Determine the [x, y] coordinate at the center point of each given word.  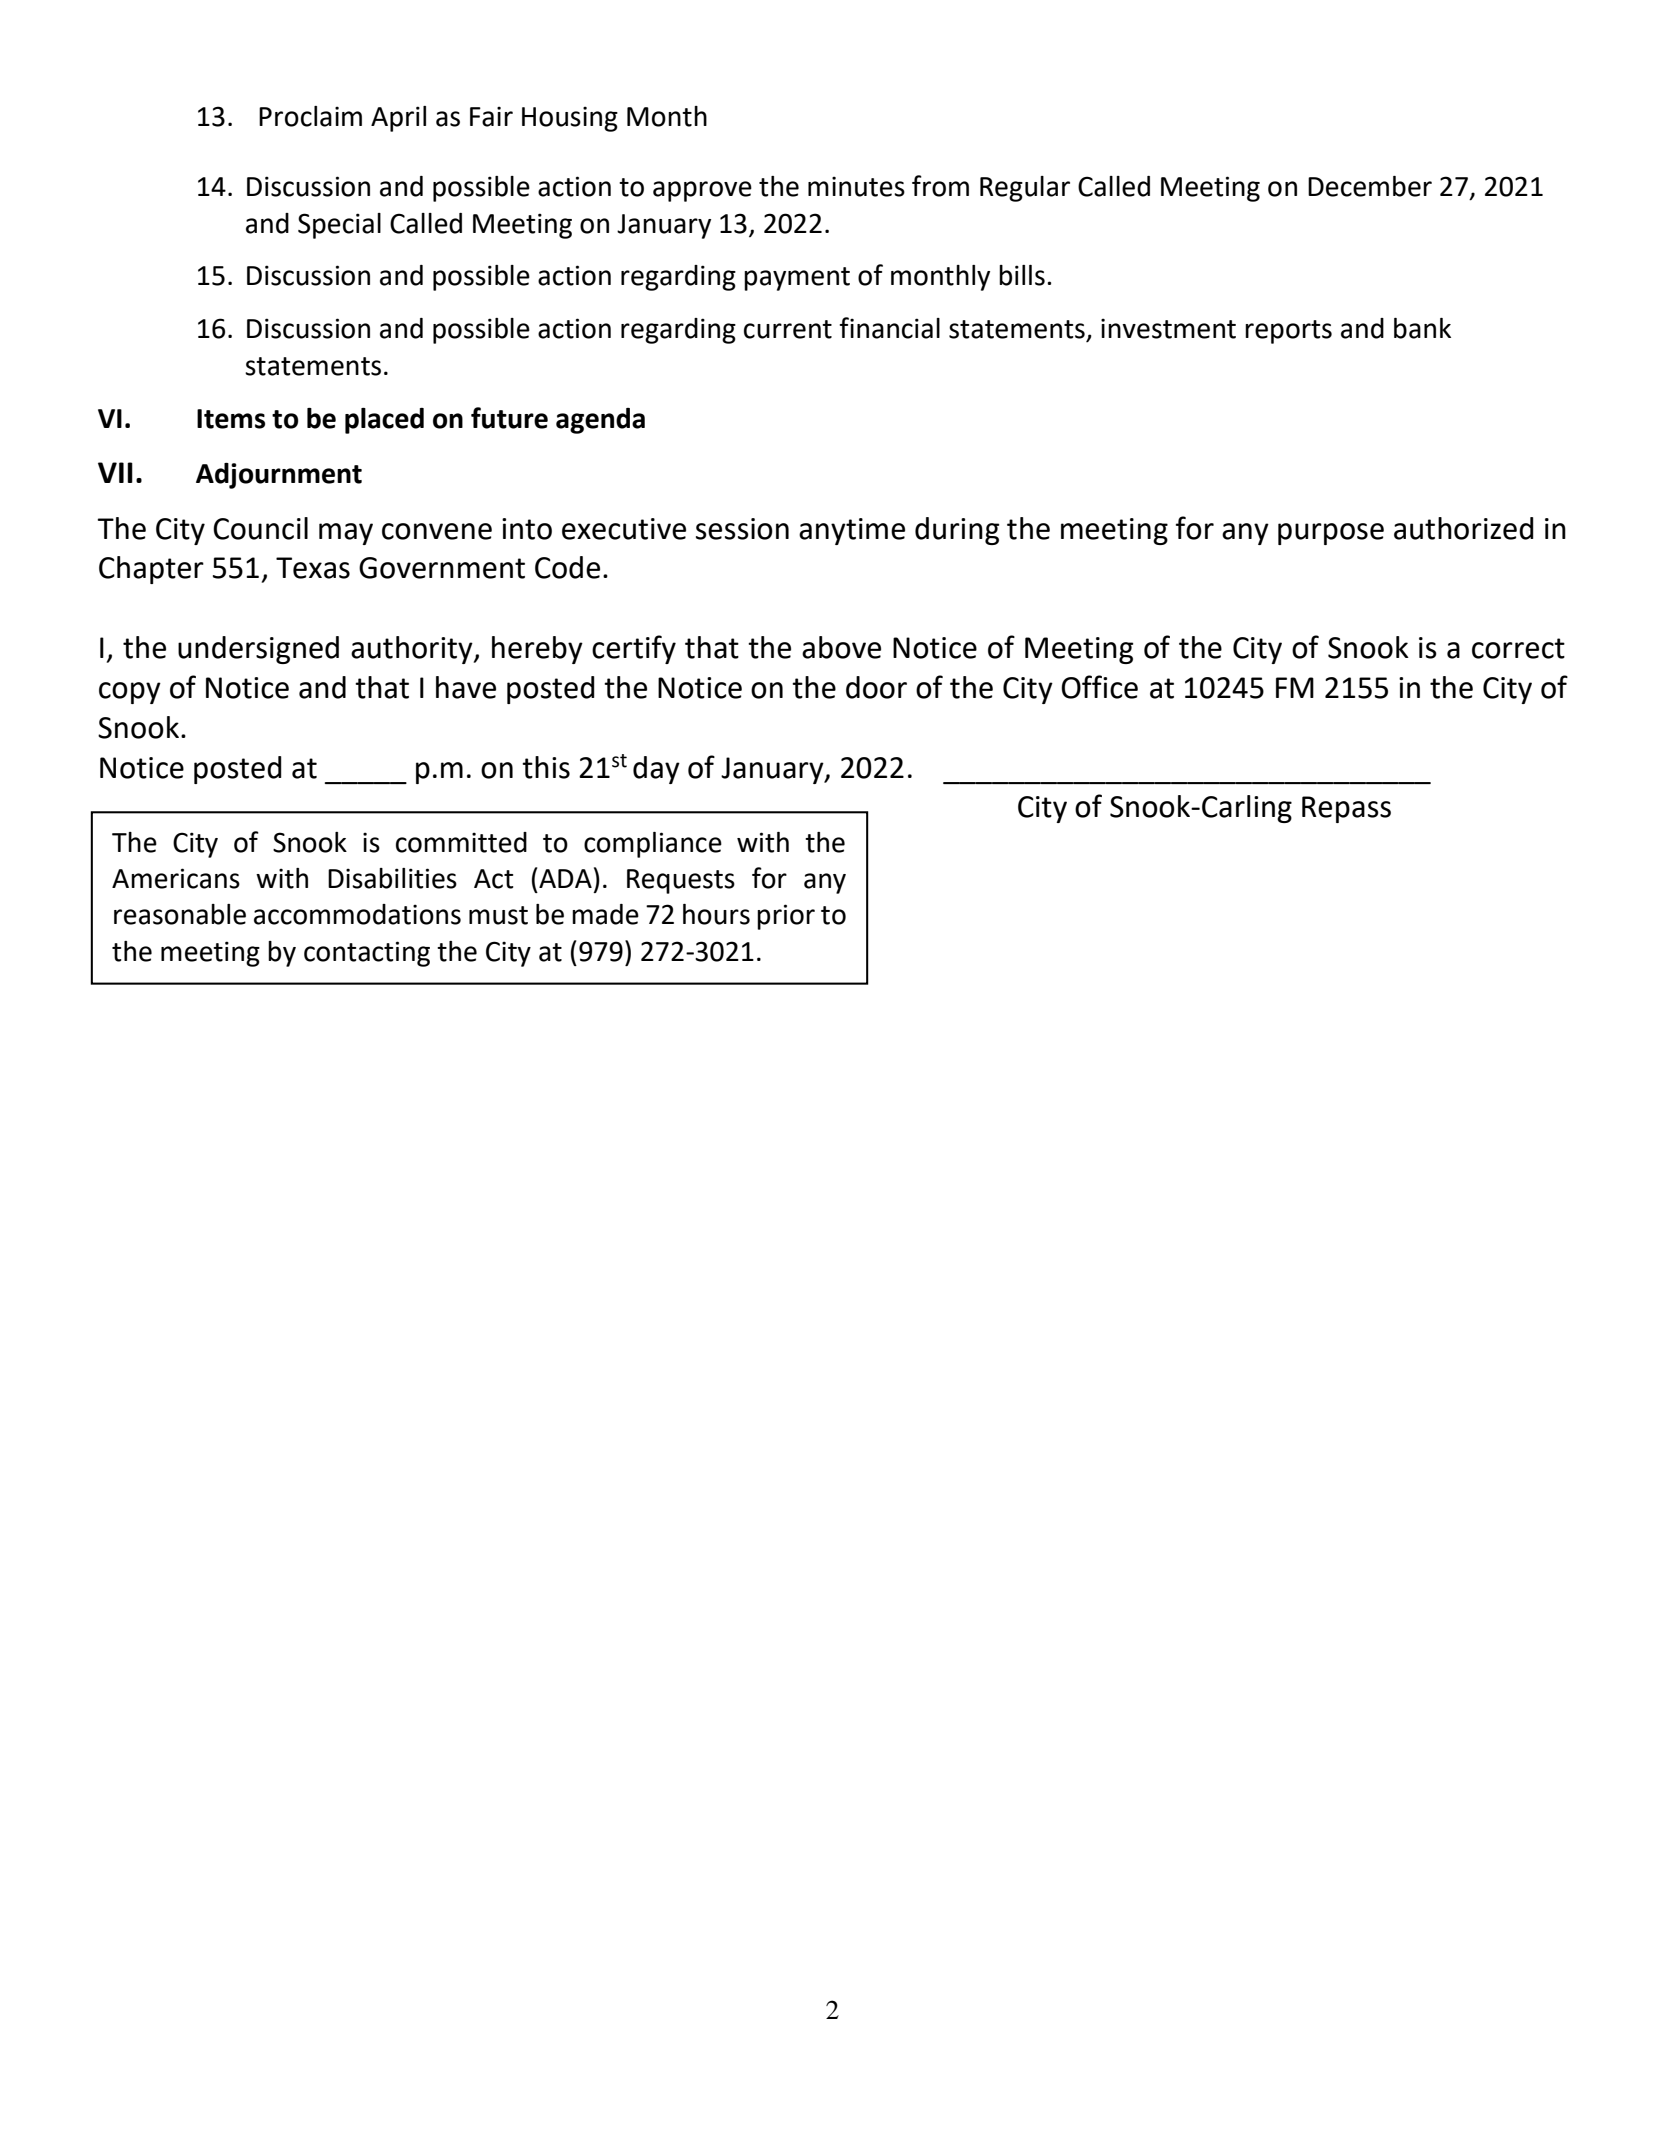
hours [716, 914]
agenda [600, 421]
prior [786, 917]
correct [1518, 648]
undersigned [258, 650]
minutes [856, 186]
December [1370, 186]
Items [231, 419]
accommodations [357, 914]
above [841, 647]
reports [1288, 332]
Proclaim [310, 116]
